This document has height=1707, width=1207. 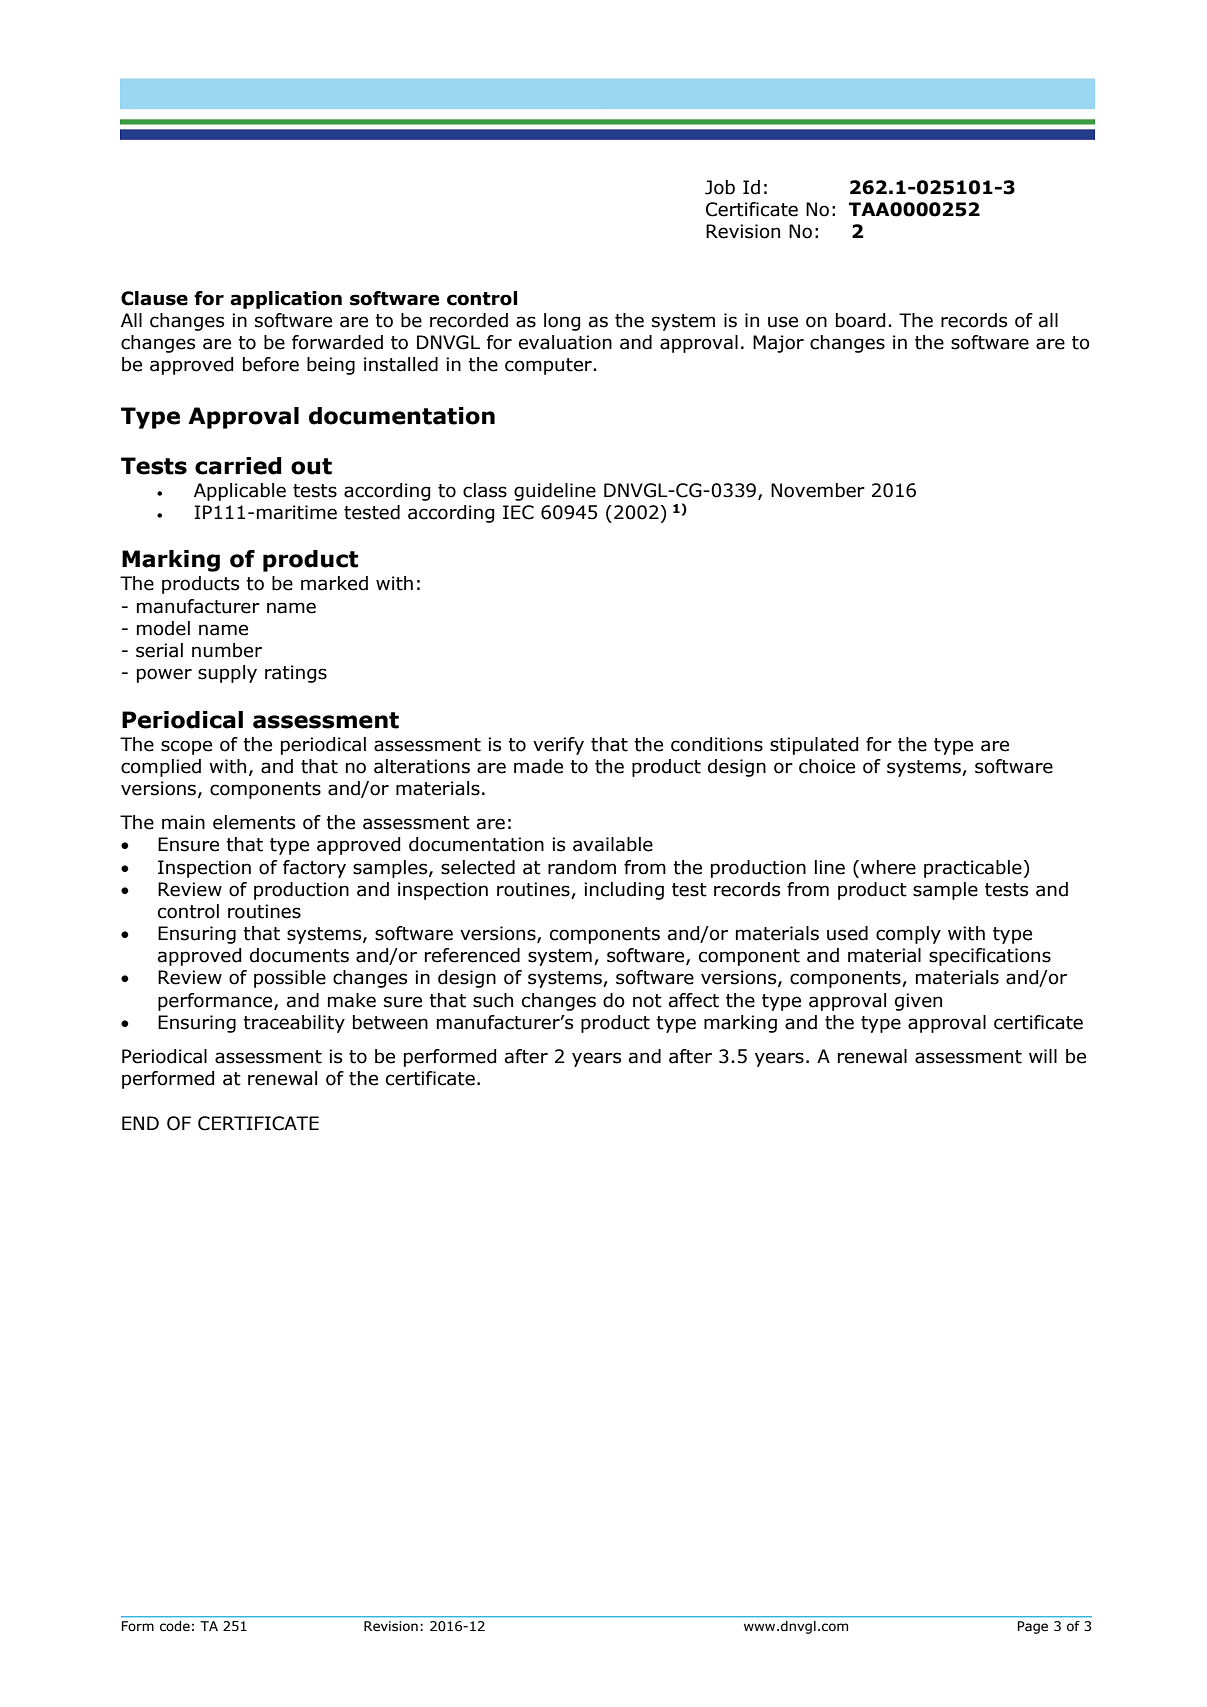 I want to click on application, so click(x=286, y=300).
